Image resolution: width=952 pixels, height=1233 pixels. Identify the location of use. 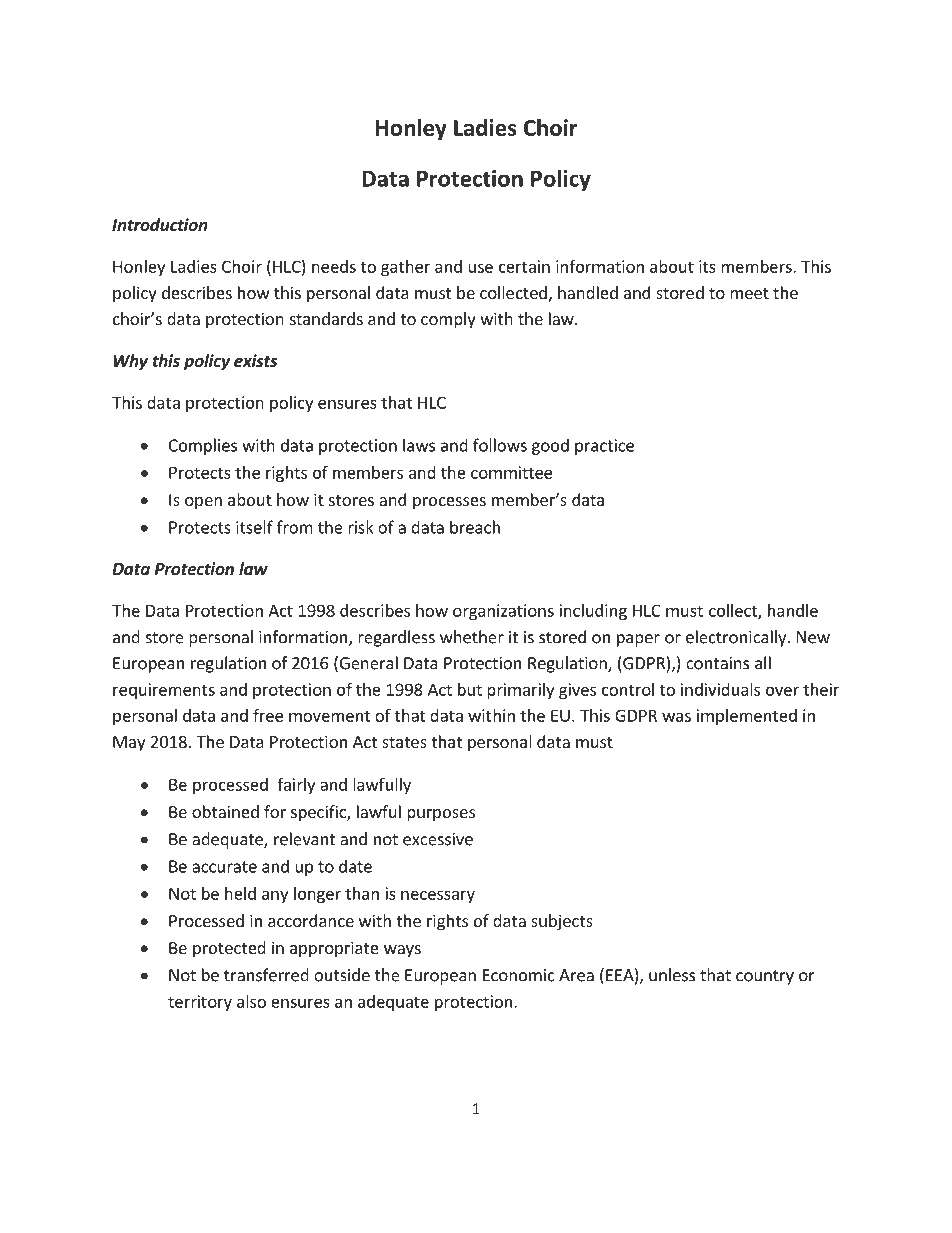
(480, 268).
